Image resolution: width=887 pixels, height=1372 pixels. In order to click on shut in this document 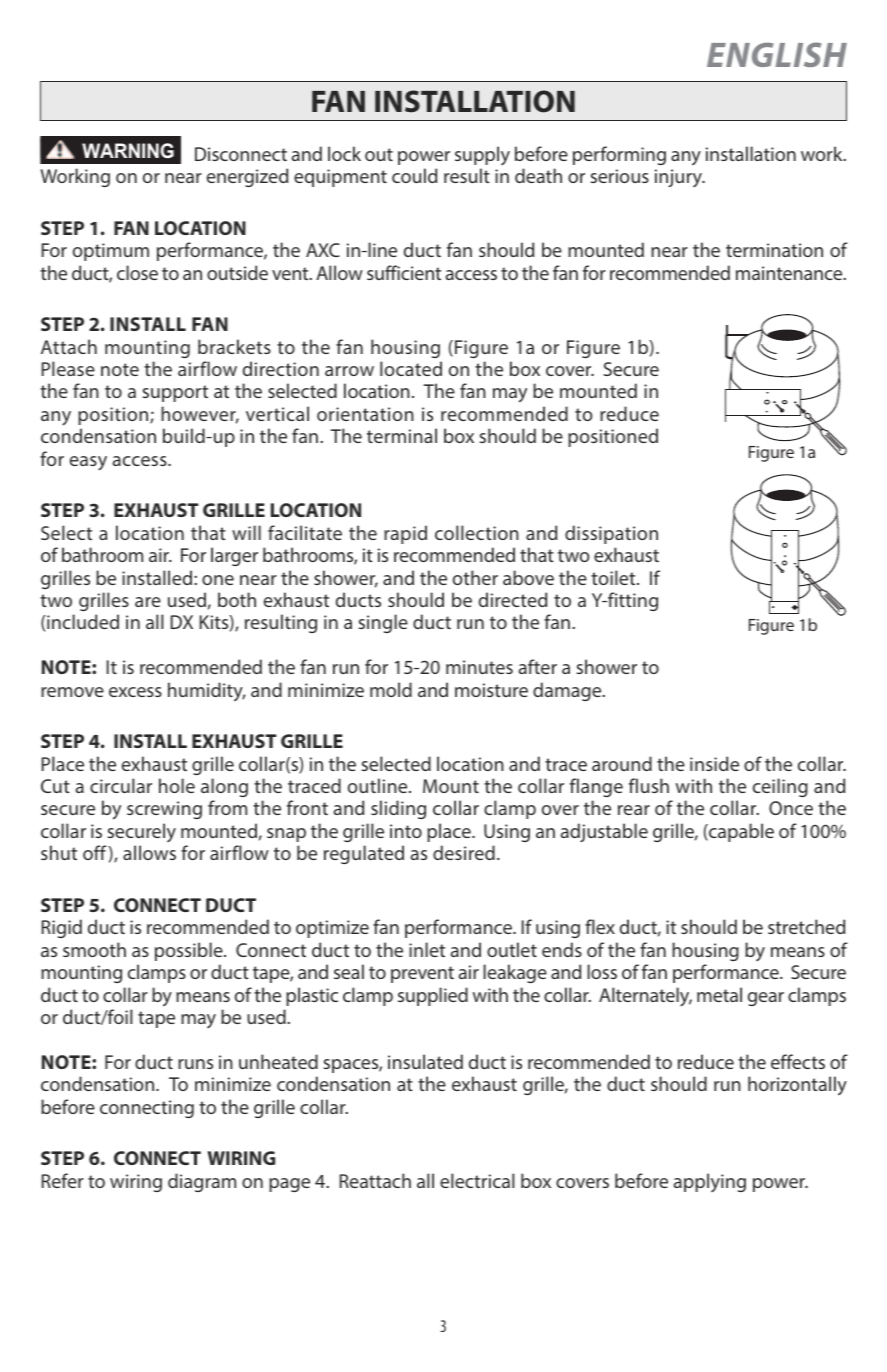, I will do `click(59, 852)`.
